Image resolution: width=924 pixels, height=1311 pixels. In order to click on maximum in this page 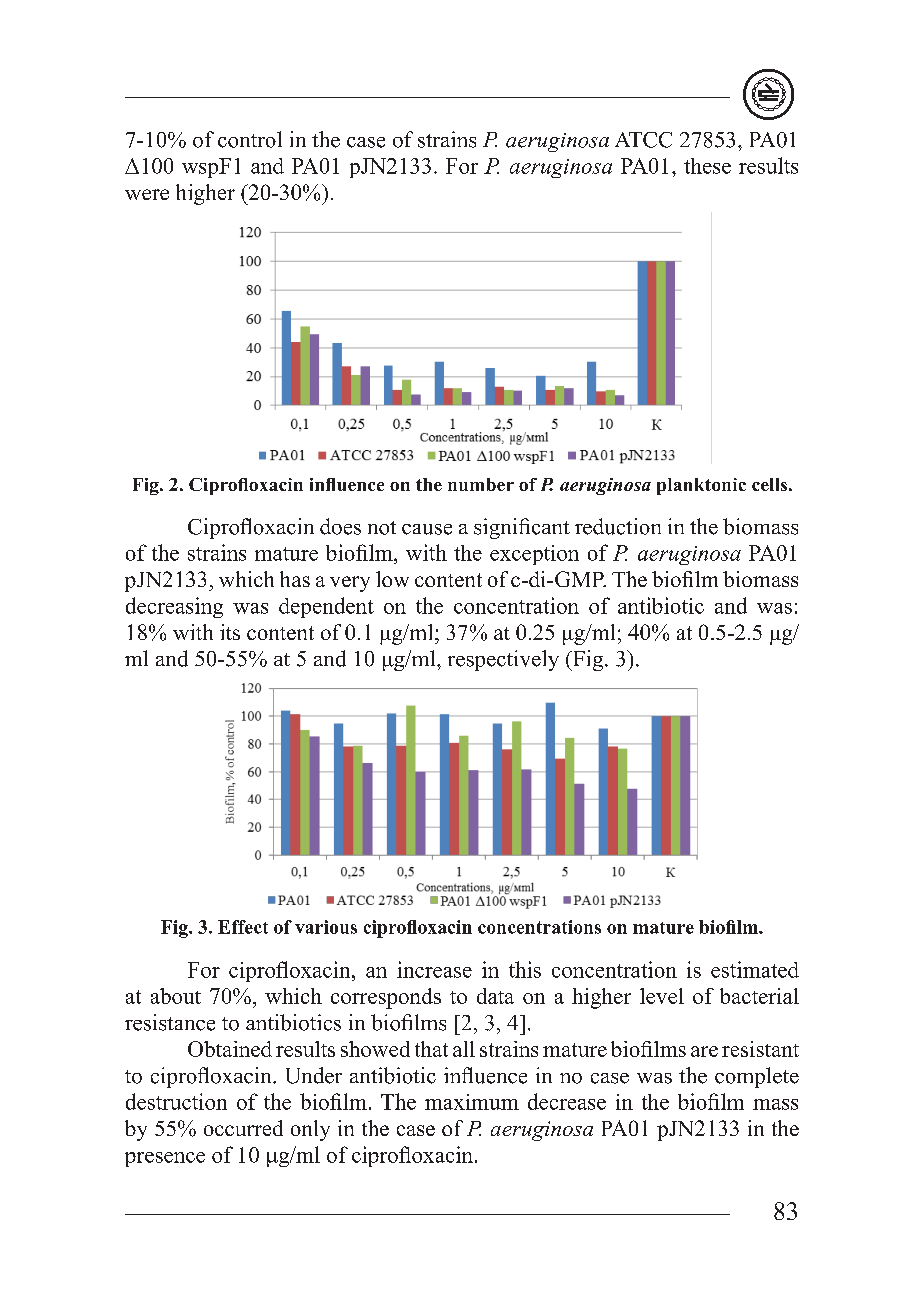, I will do `click(472, 1102)`.
